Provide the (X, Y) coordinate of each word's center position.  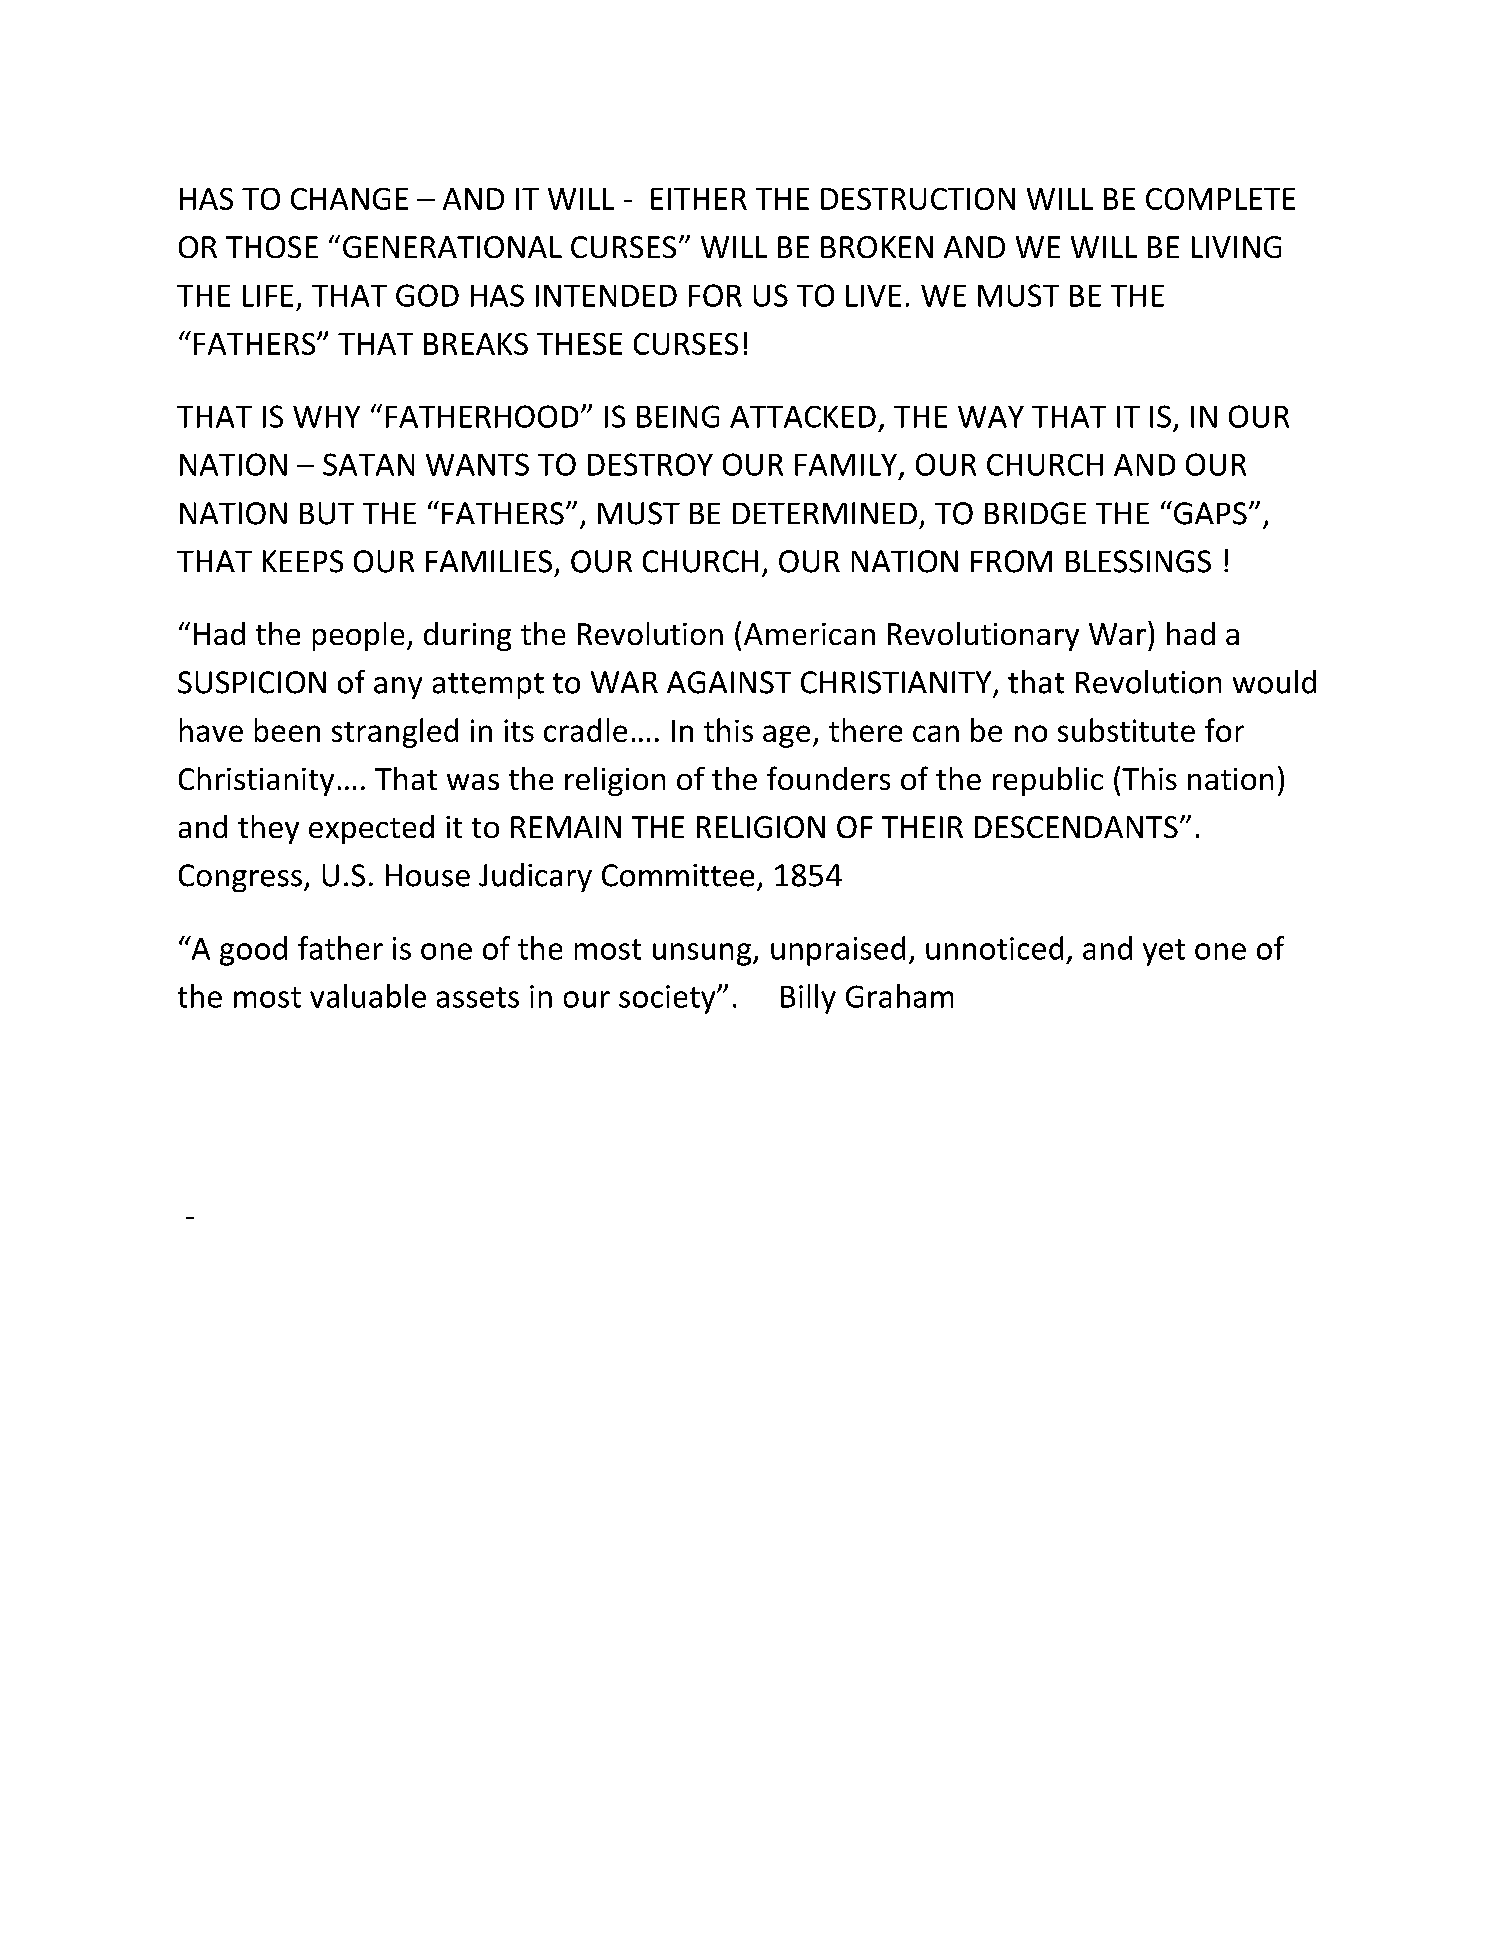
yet (1164, 952)
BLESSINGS (1138, 561)
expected (371, 829)
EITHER (699, 199)
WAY (991, 417)
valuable (368, 996)
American (809, 634)
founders (828, 778)
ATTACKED (803, 417)
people (358, 636)
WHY (326, 417)
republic (1048, 781)
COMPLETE (1220, 199)
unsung (703, 954)
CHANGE (349, 199)
